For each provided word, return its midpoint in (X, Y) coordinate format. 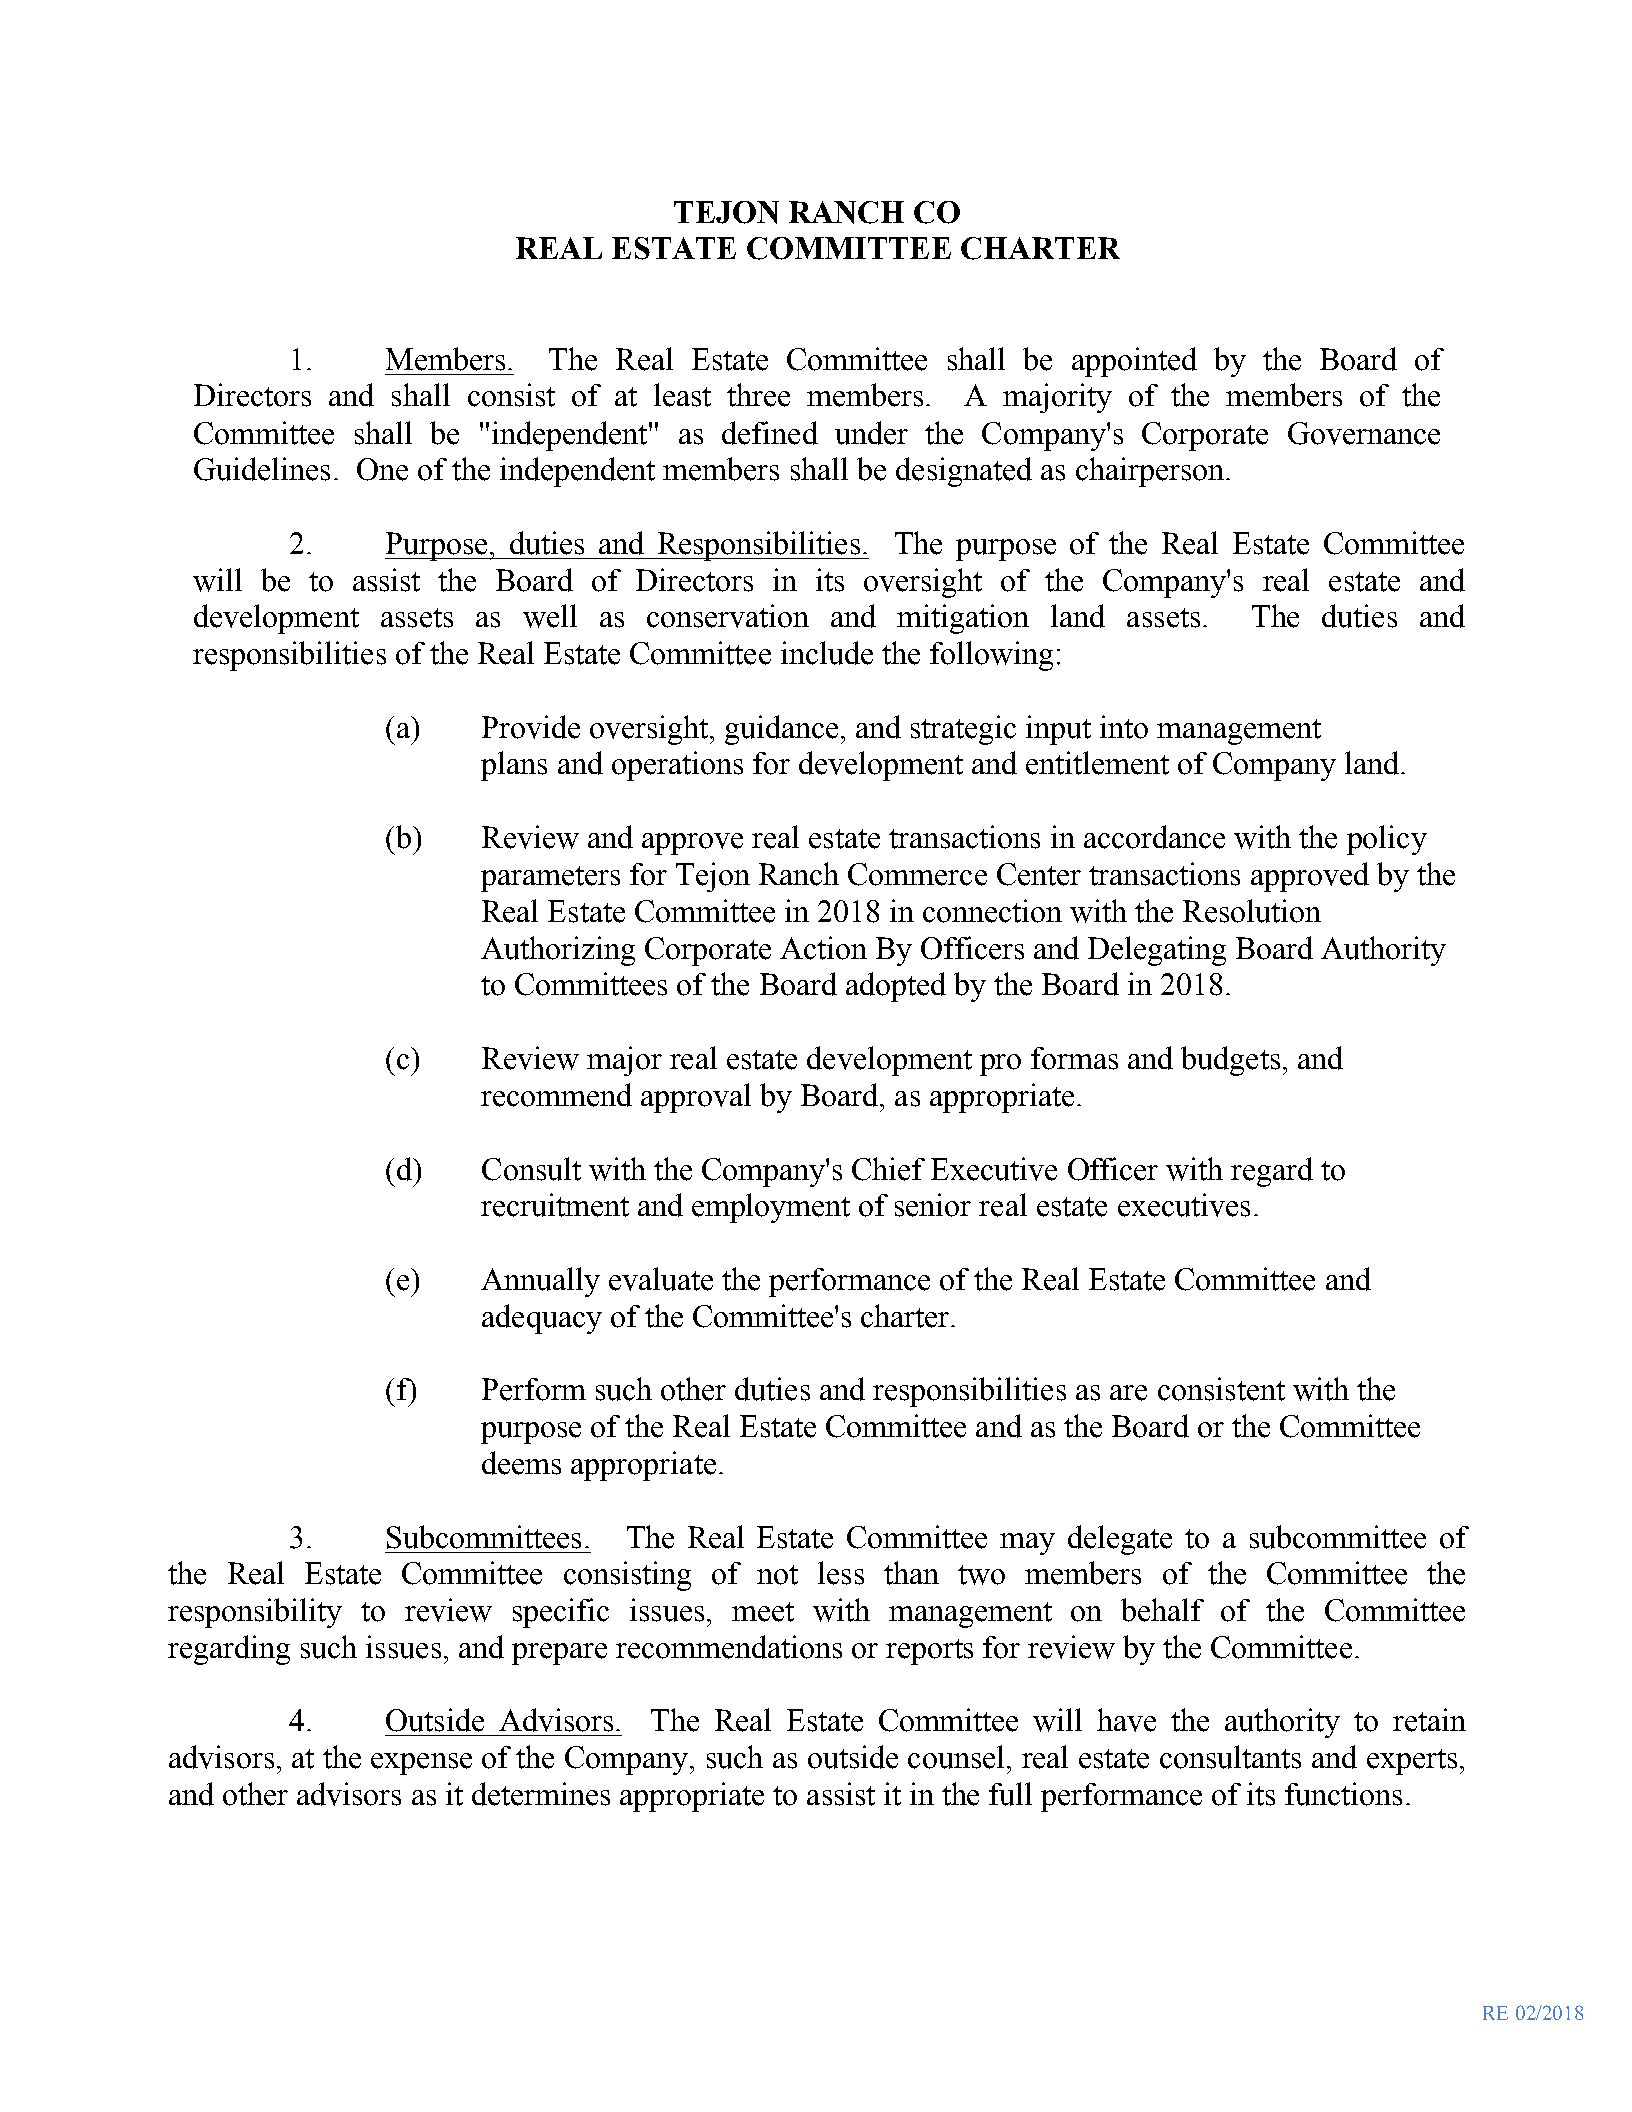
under (871, 433)
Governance (1364, 433)
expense (421, 1764)
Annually (540, 1282)
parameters (550, 879)
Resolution (1252, 911)
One (382, 469)
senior (933, 1205)
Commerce (917, 874)
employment (771, 1208)
